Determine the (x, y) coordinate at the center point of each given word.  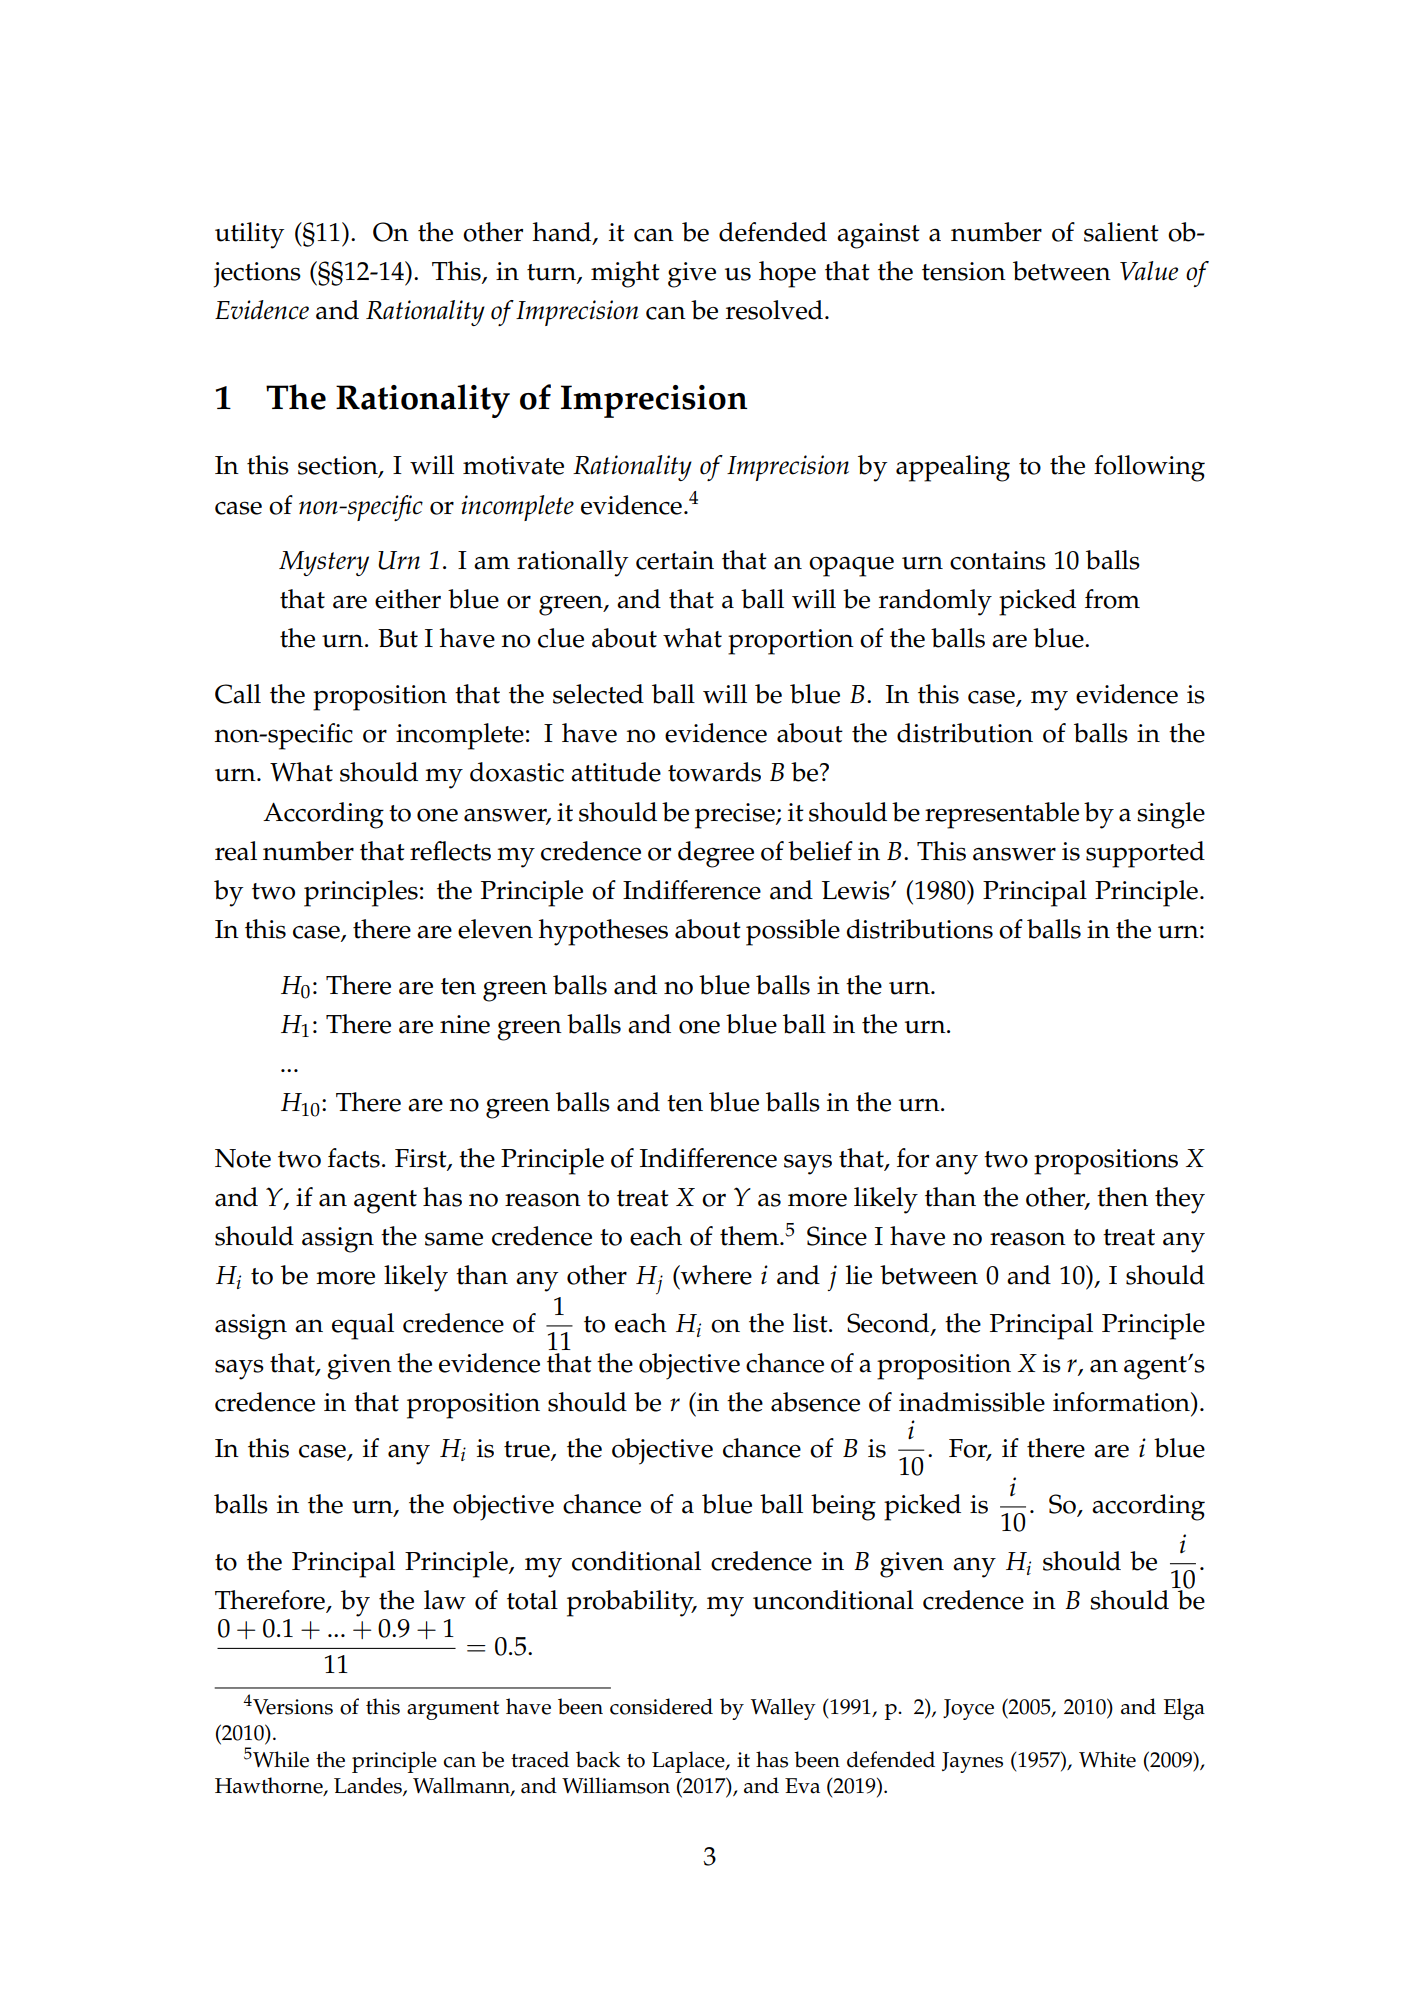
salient (1121, 232)
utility (249, 235)
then (1122, 1197)
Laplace (689, 1762)
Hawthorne (270, 1786)
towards (714, 772)
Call (238, 694)
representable (1002, 815)
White (1107, 1759)
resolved (774, 310)
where (715, 1275)
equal (363, 1326)
